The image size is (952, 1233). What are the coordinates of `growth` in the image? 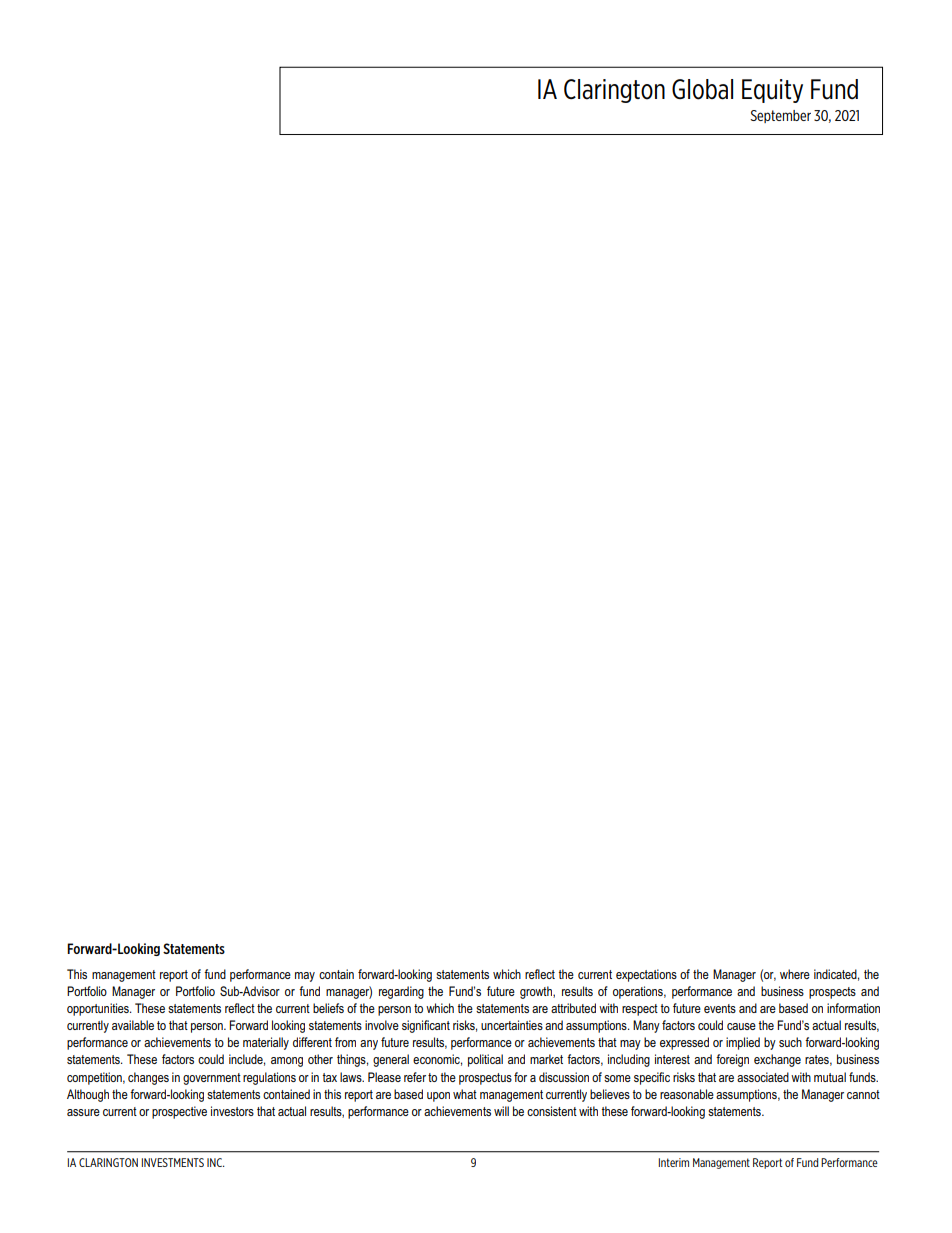 It's located at (537, 992).
